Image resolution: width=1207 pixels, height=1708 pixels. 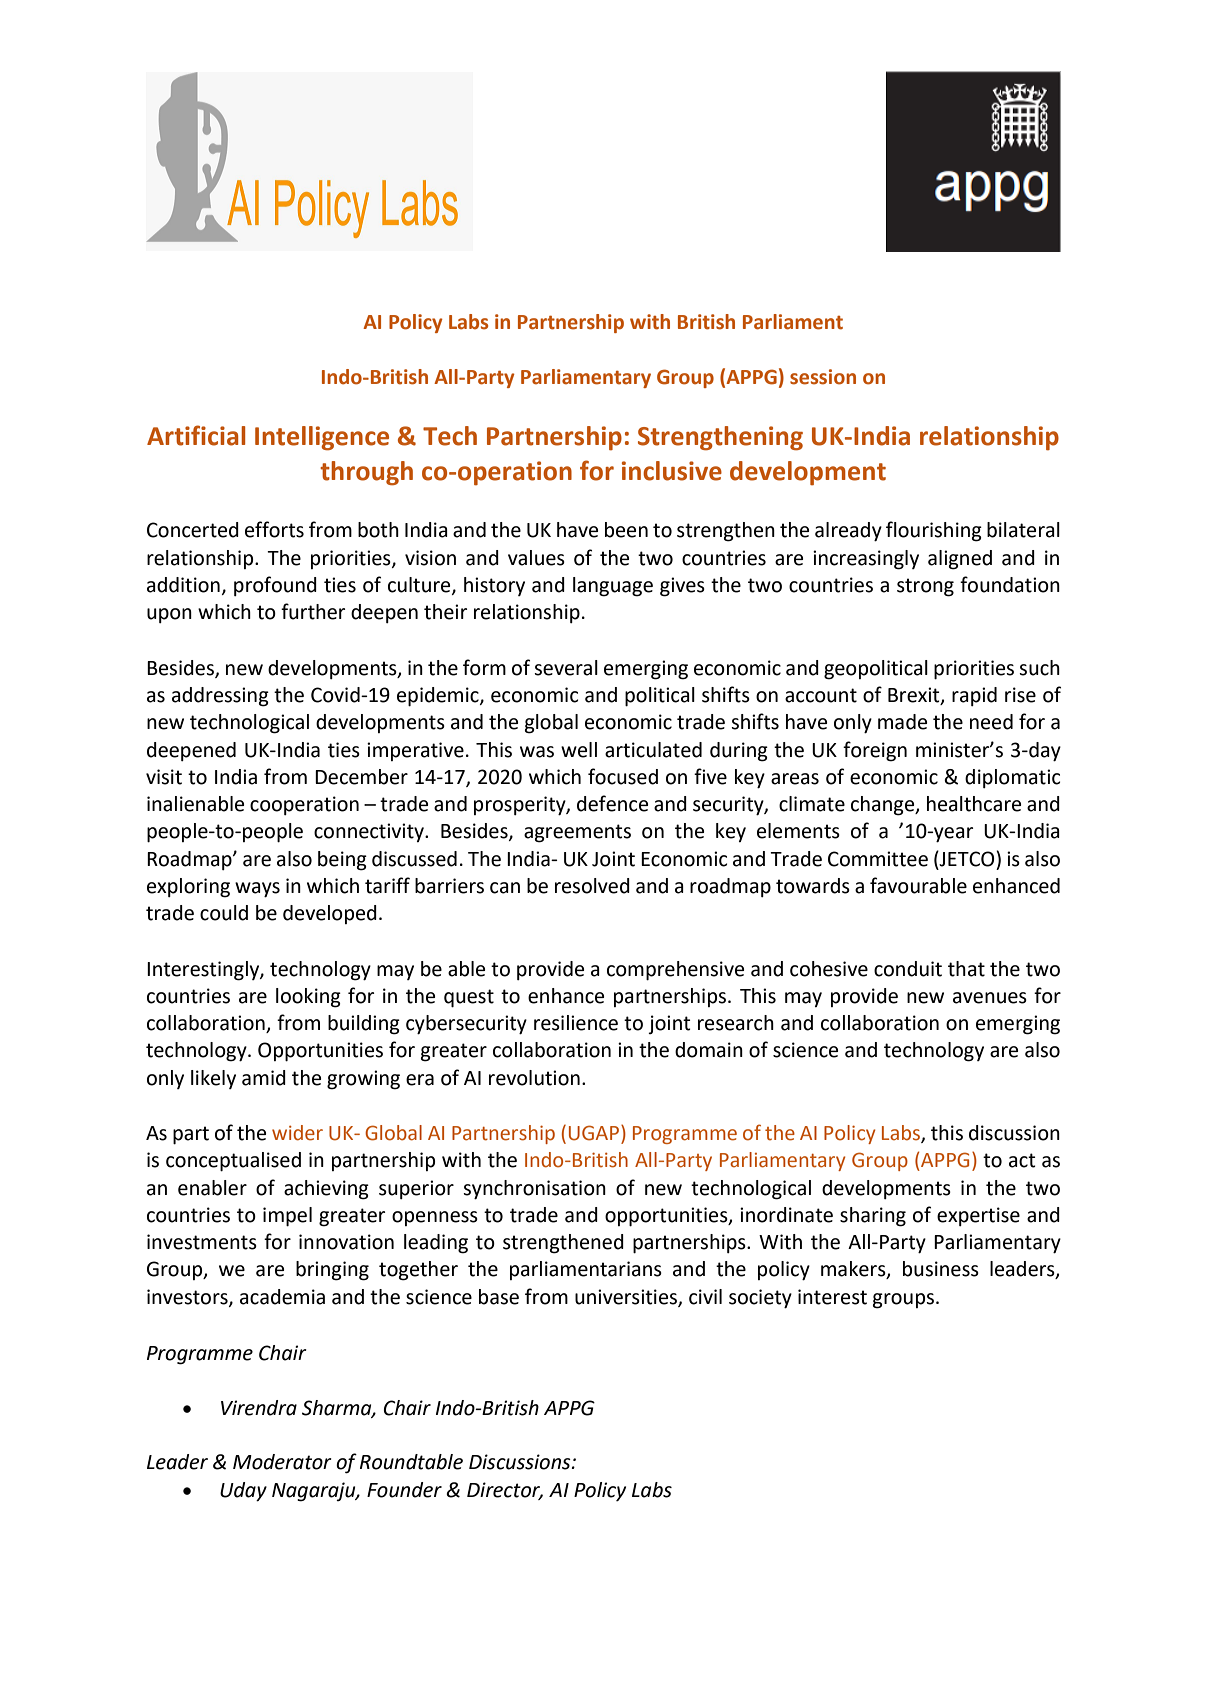 What do you see at coordinates (672, 471) in the screenshot?
I see `inclusive` at bounding box center [672, 471].
